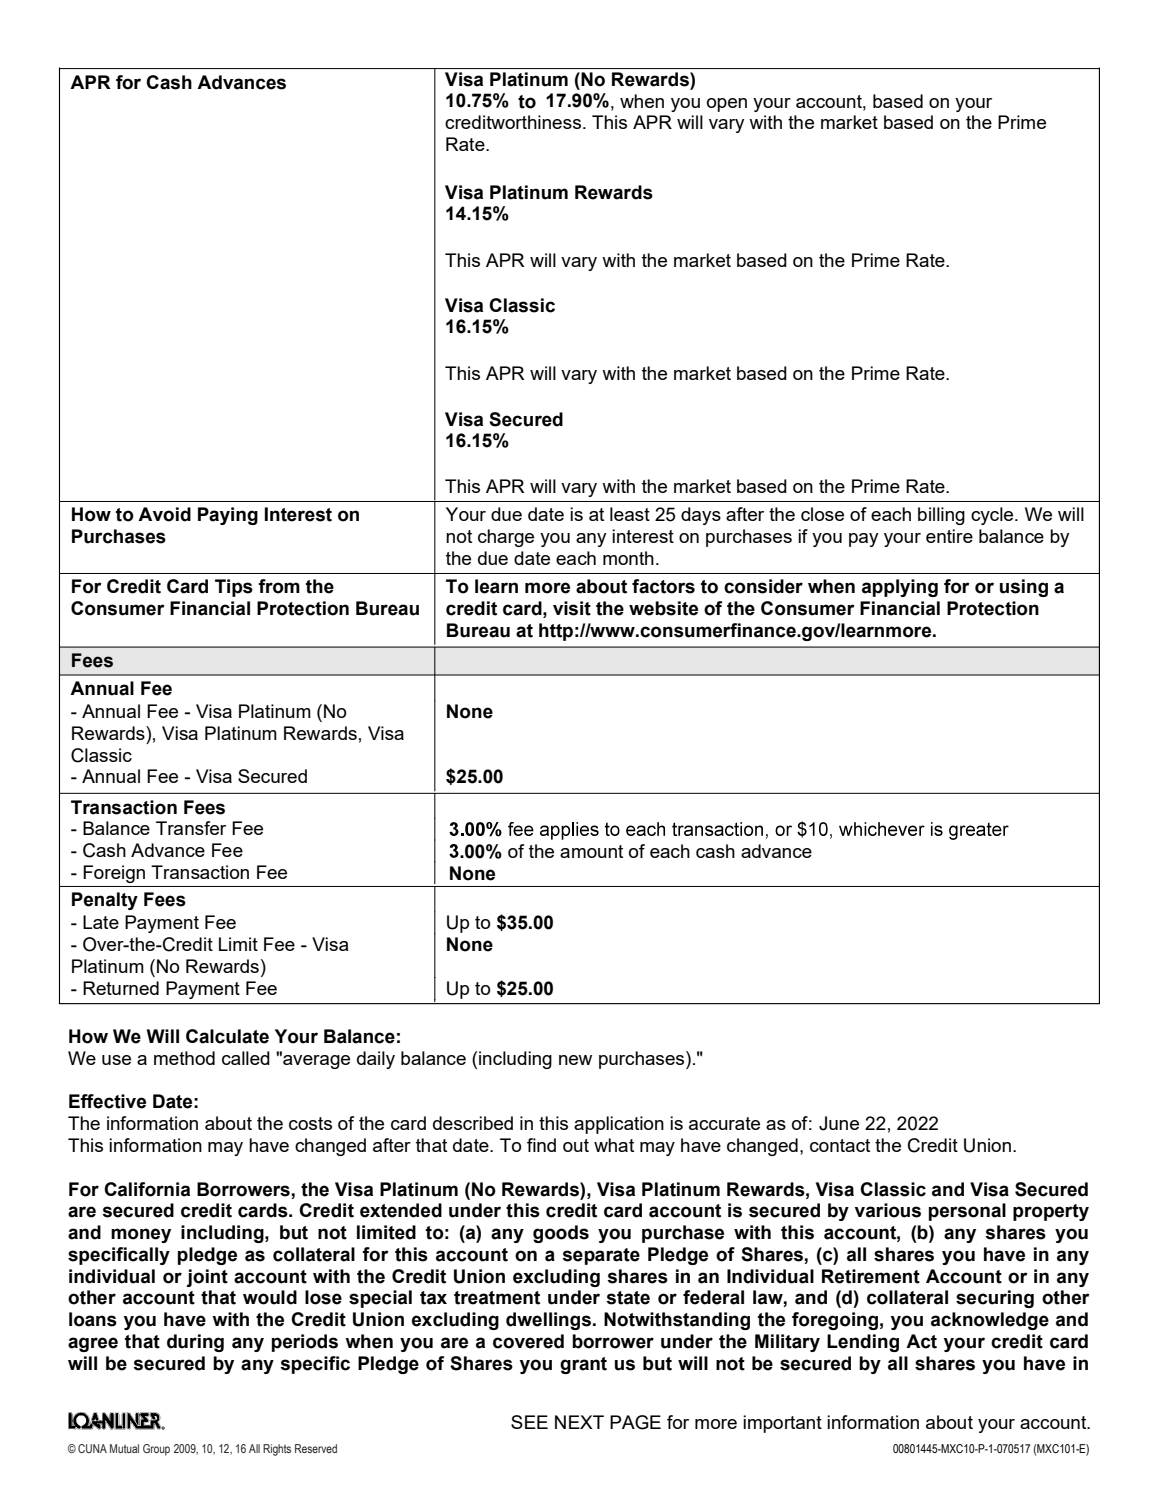 The width and height of the document is (1158, 1499). Describe the element at coordinates (191, 828) in the document. I see `Transfer` at that location.
